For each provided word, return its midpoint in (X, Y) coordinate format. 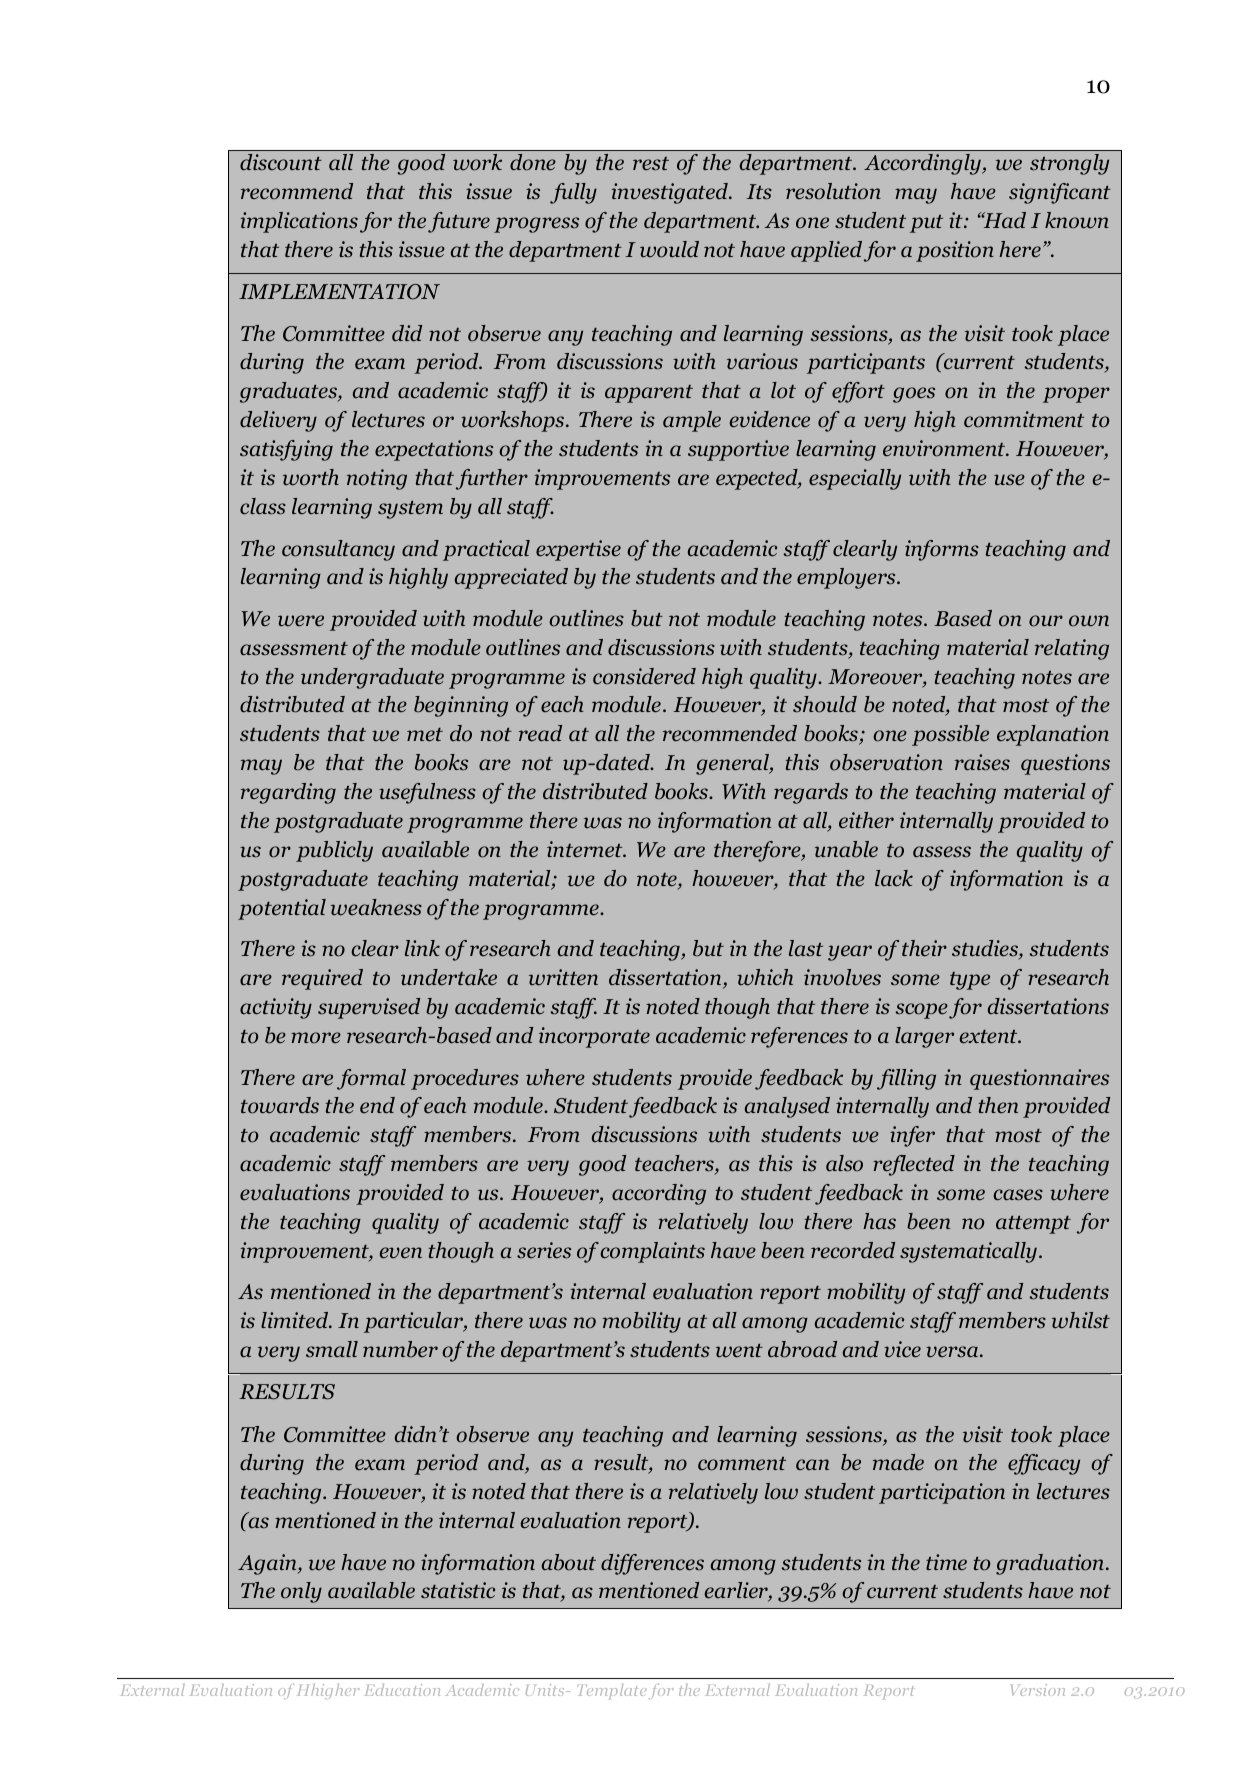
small (332, 1349)
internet (586, 849)
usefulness (427, 793)
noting (377, 479)
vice (902, 1349)
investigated (670, 193)
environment (945, 448)
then (998, 1105)
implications (299, 222)
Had (1003, 220)
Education (402, 1690)
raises (982, 762)
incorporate (594, 1037)
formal (371, 1079)
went (739, 1351)
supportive (738, 450)
